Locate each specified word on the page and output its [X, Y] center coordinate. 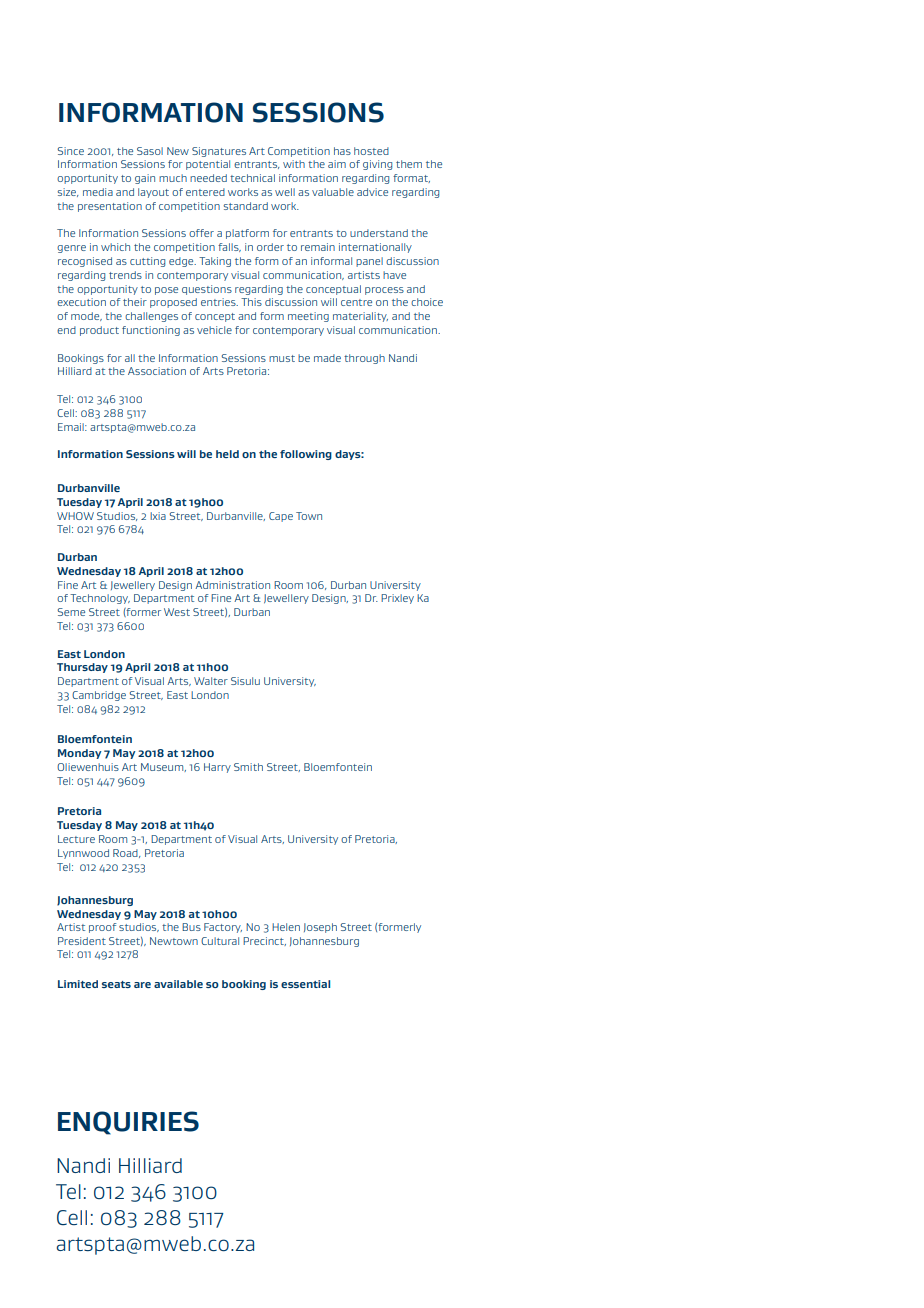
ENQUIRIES [128, 1123]
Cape [281, 517]
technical [252, 178]
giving [377, 165]
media [98, 192]
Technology [100, 599]
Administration [232, 585]
